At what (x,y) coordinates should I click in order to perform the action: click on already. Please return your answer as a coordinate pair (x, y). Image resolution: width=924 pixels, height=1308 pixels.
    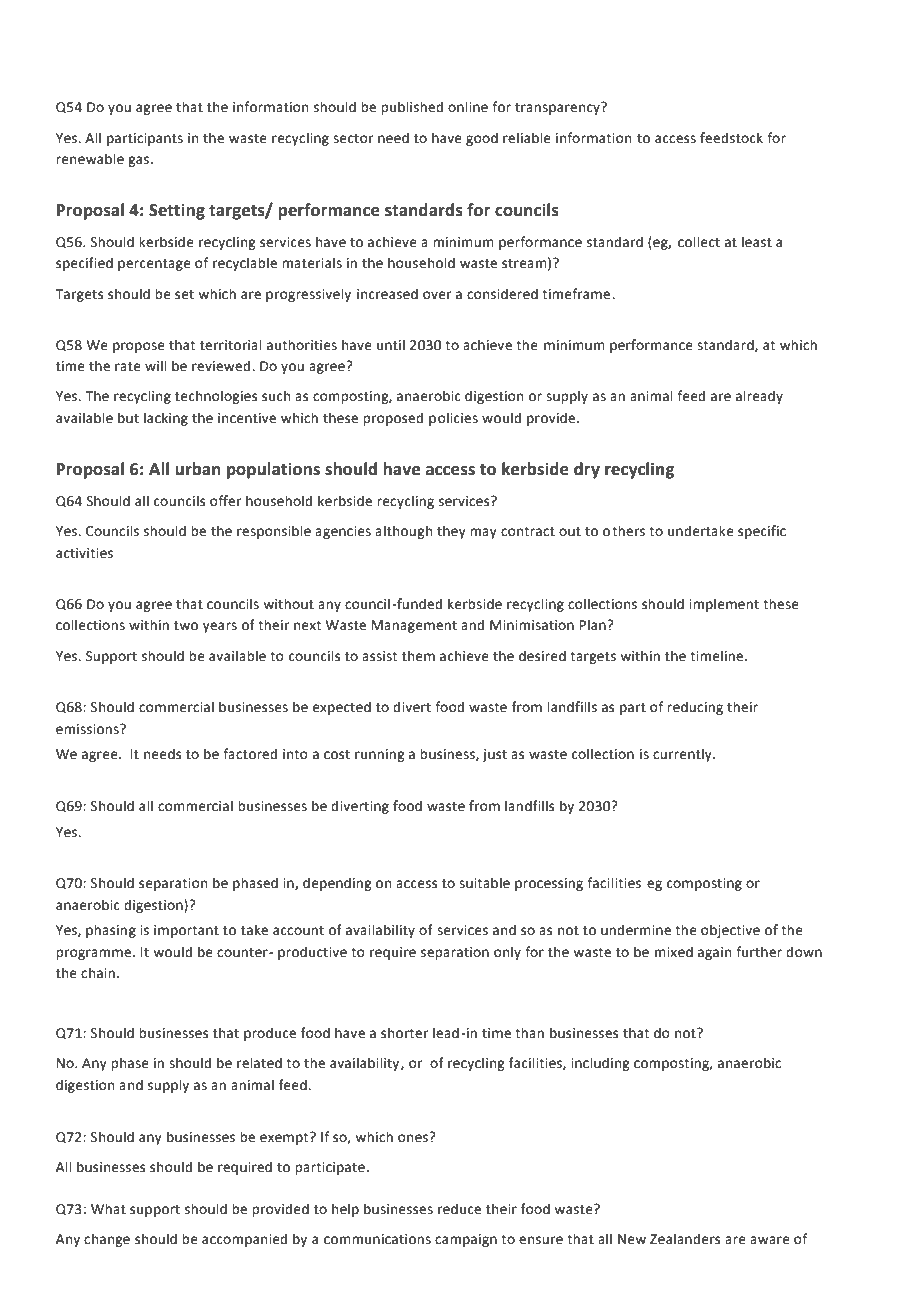
    Looking at the image, I should click on (759, 397).
